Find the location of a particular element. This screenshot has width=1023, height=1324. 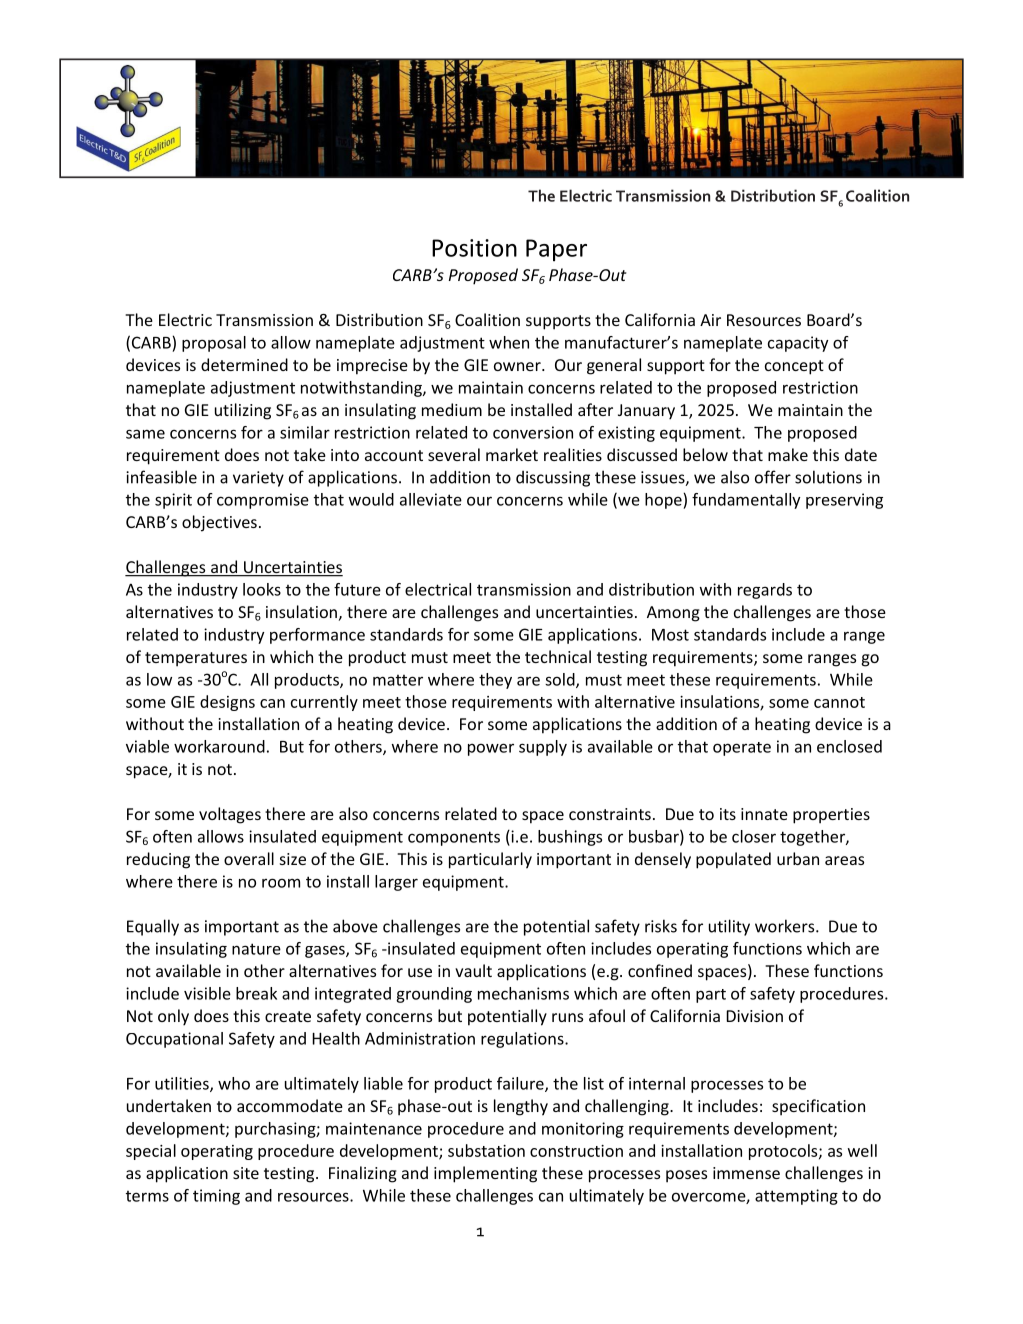

operate is located at coordinates (742, 749).
